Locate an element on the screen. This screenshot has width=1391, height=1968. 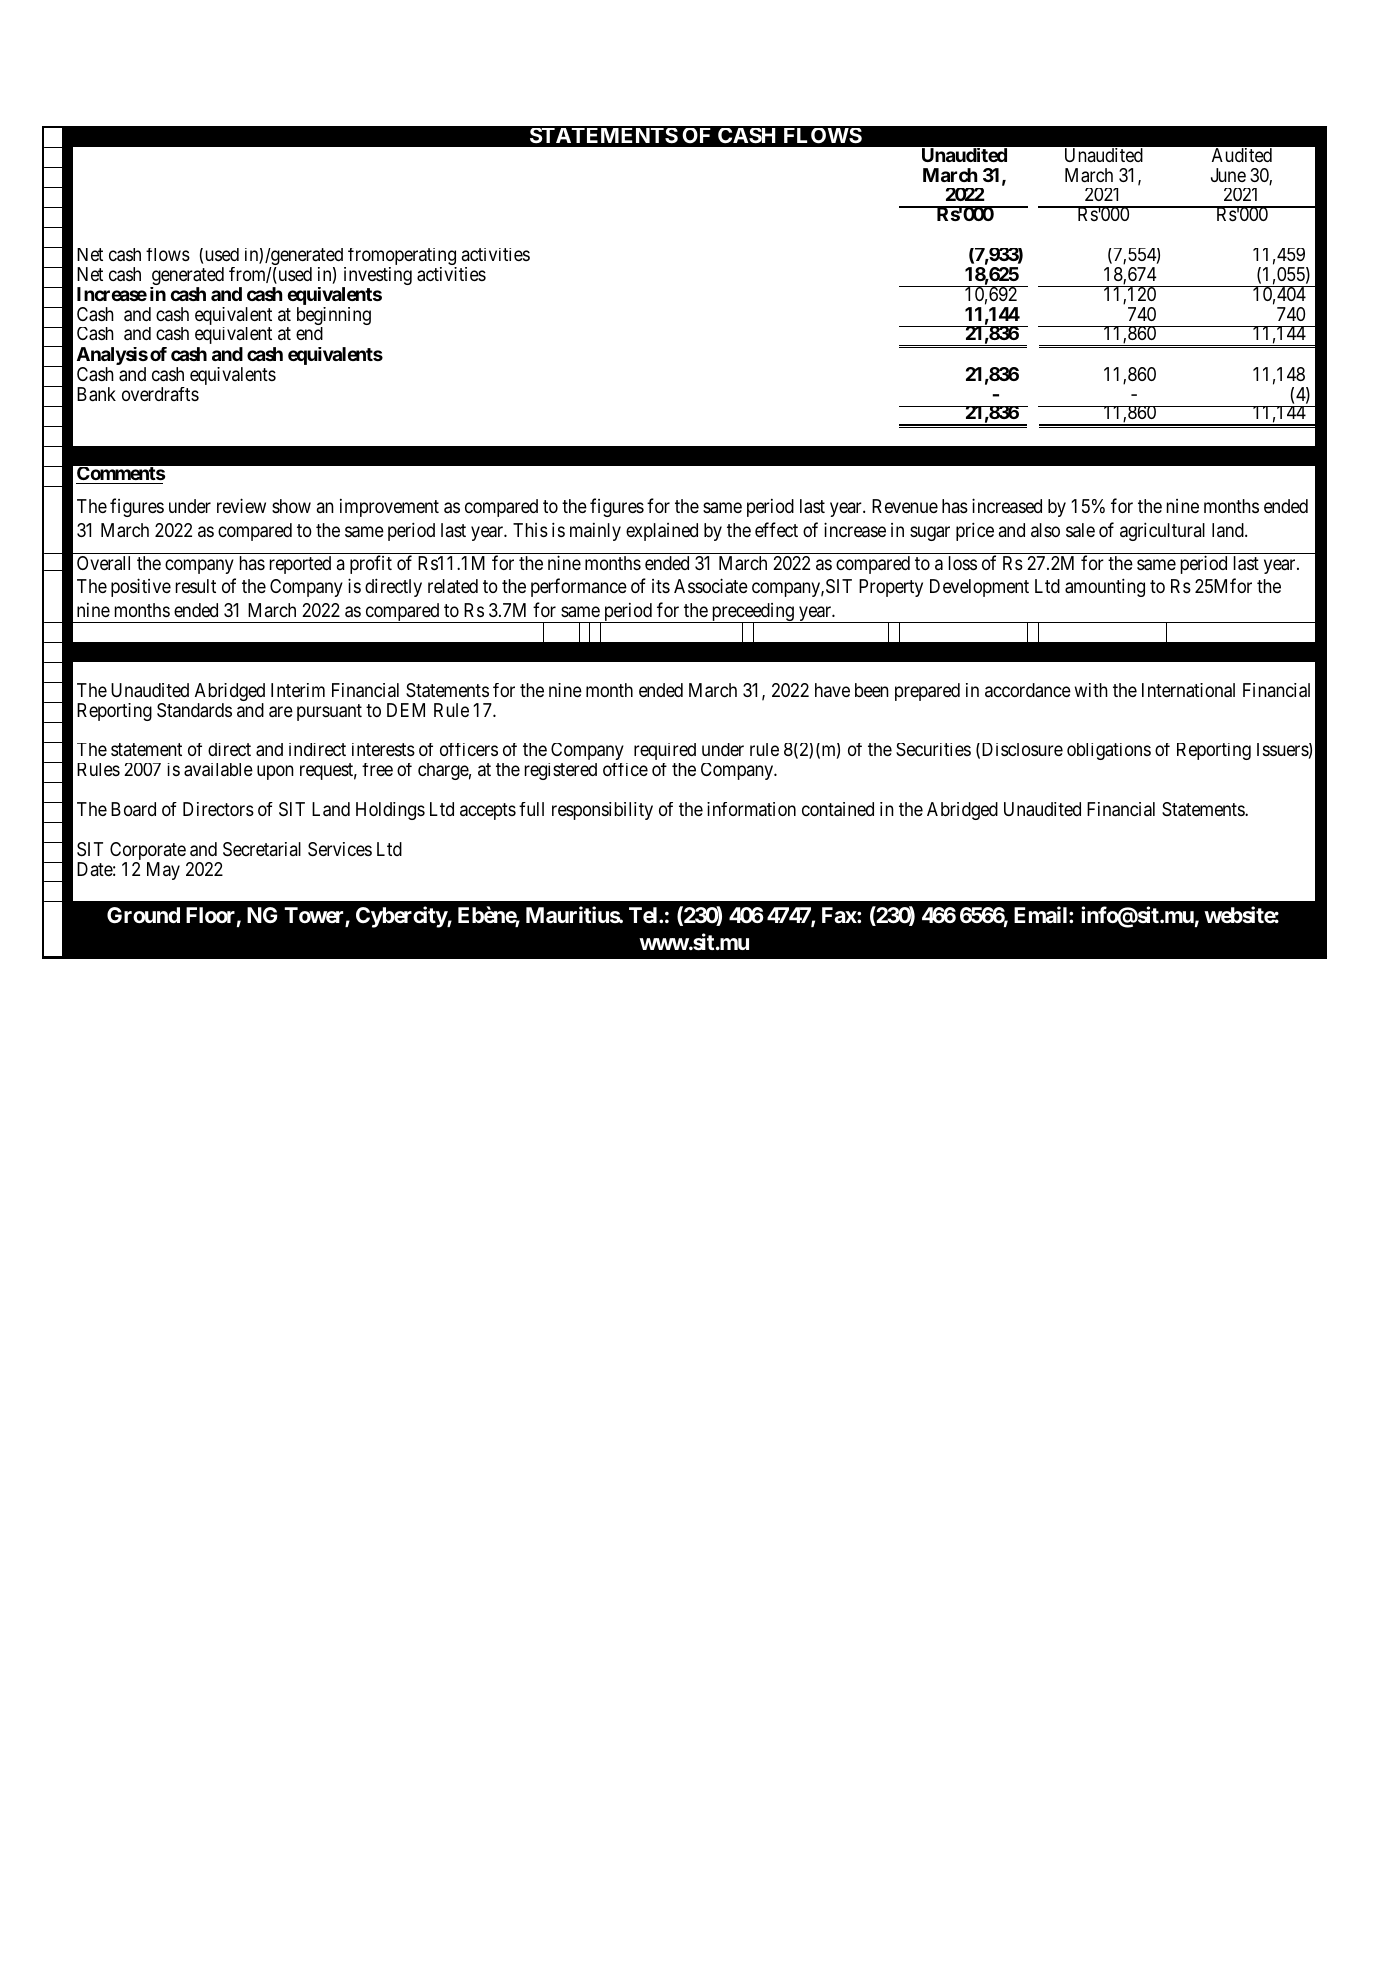
May is located at coordinates (163, 871).
